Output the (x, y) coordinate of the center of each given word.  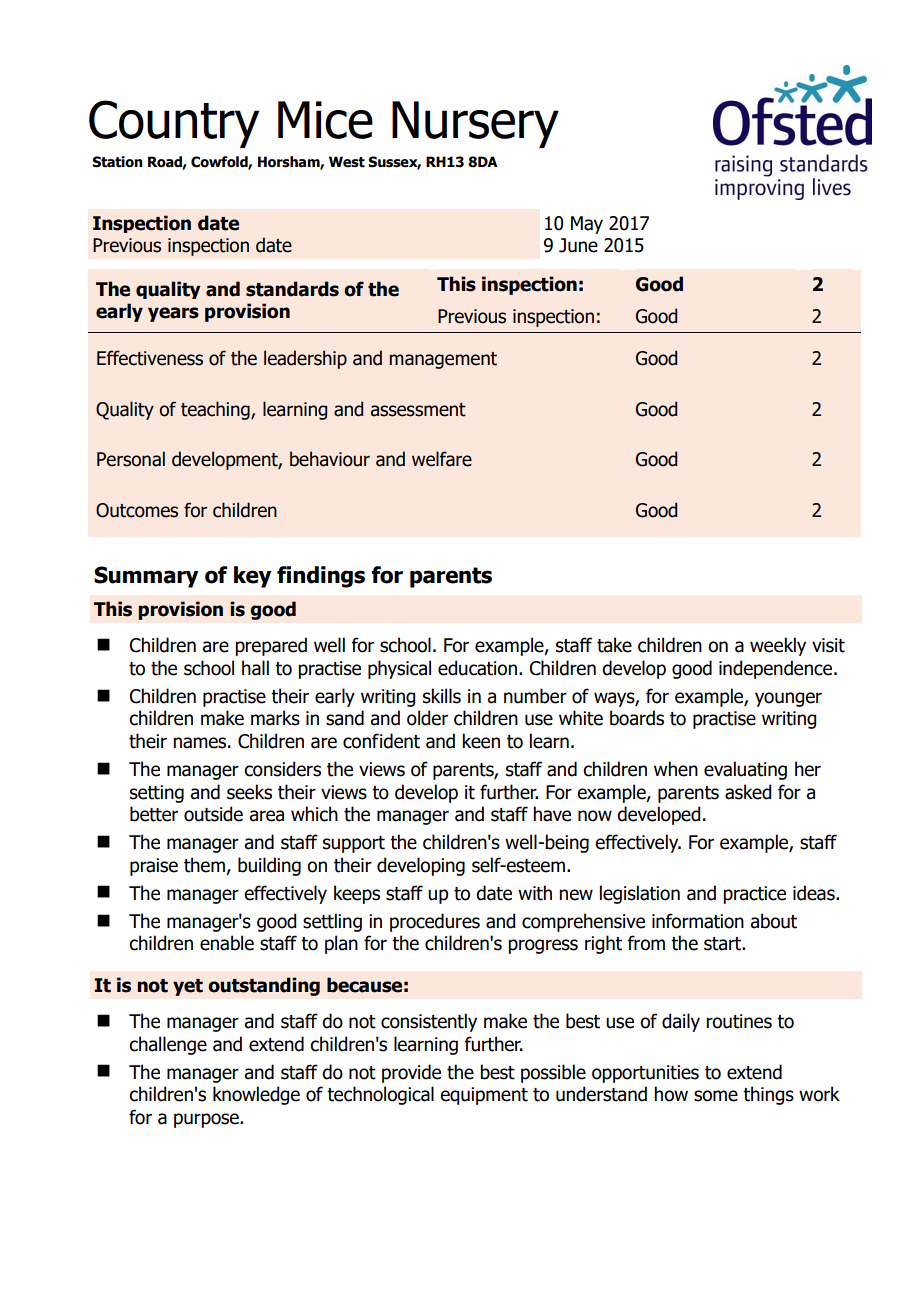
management (443, 360)
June (578, 245)
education (477, 668)
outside (213, 814)
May (587, 225)
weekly (778, 646)
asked (748, 792)
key (252, 577)
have (552, 814)
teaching (216, 410)
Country (174, 124)
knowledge (256, 1095)
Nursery (475, 124)
